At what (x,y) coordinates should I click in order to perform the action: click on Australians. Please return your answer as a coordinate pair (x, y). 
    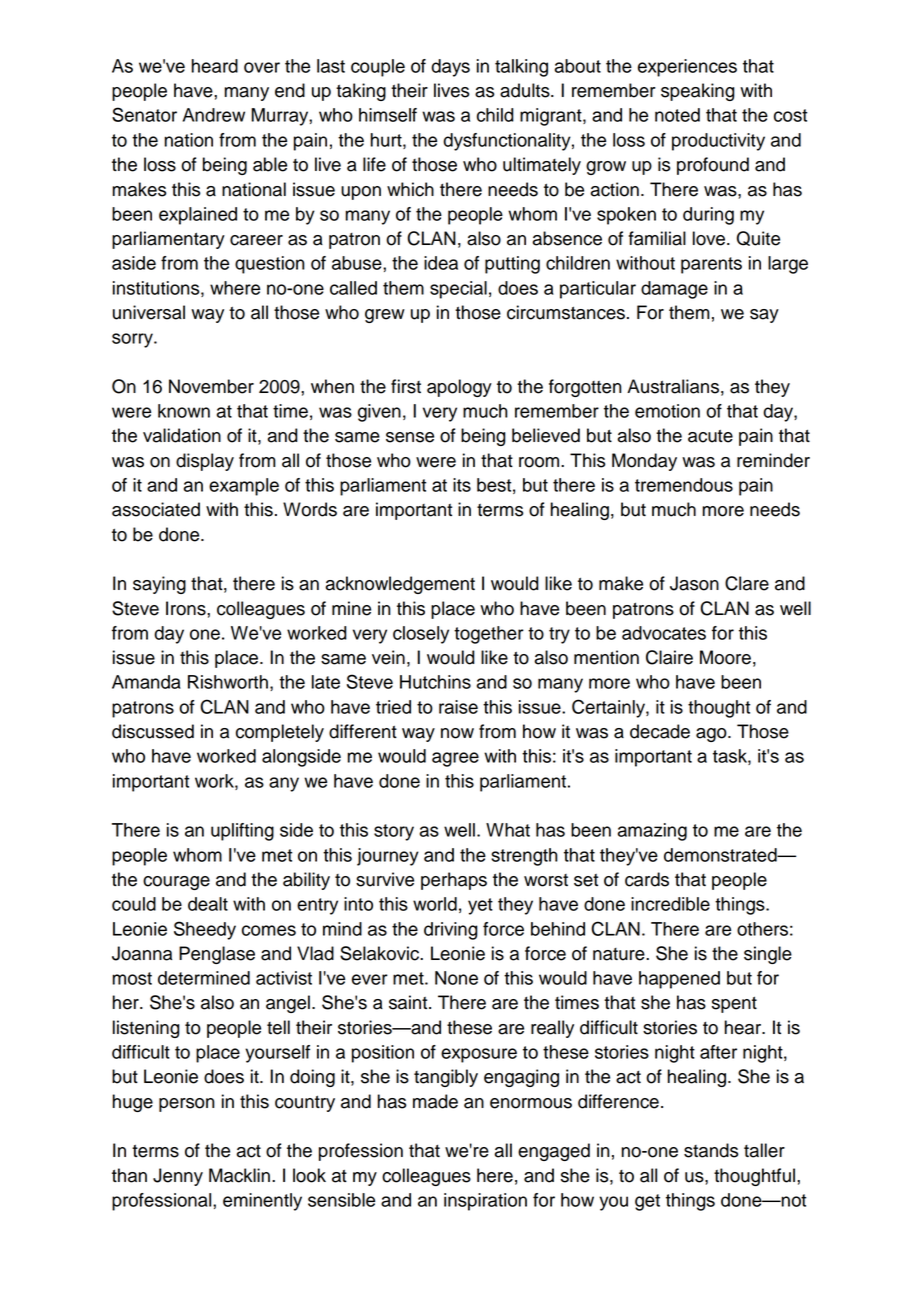
    Looking at the image, I should click on (673, 386).
